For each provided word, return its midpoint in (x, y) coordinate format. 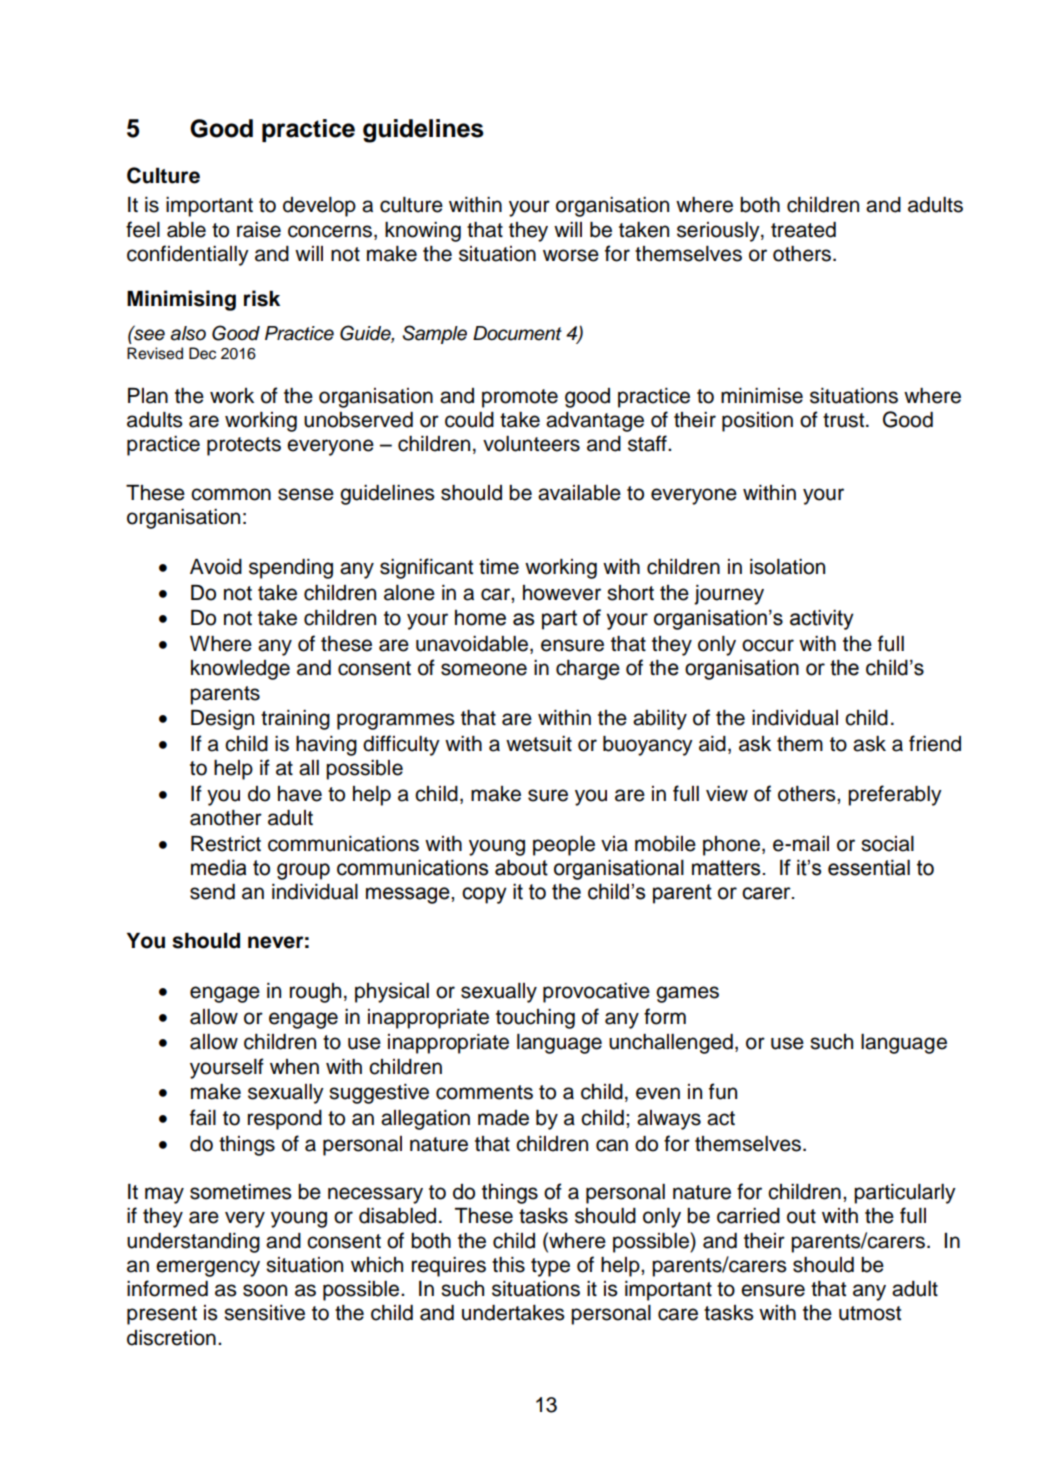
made (503, 1118)
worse (571, 255)
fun (723, 1091)
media (218, 867)
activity (822, 619)
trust (845, 420)
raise (259, 230)
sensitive (264, 1313)
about (521, 867)
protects (244, 446)
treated (803, 230)
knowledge (240, 670)
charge (588, 670)
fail (203, 1117)
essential (869, 867)
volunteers (531, 444)
